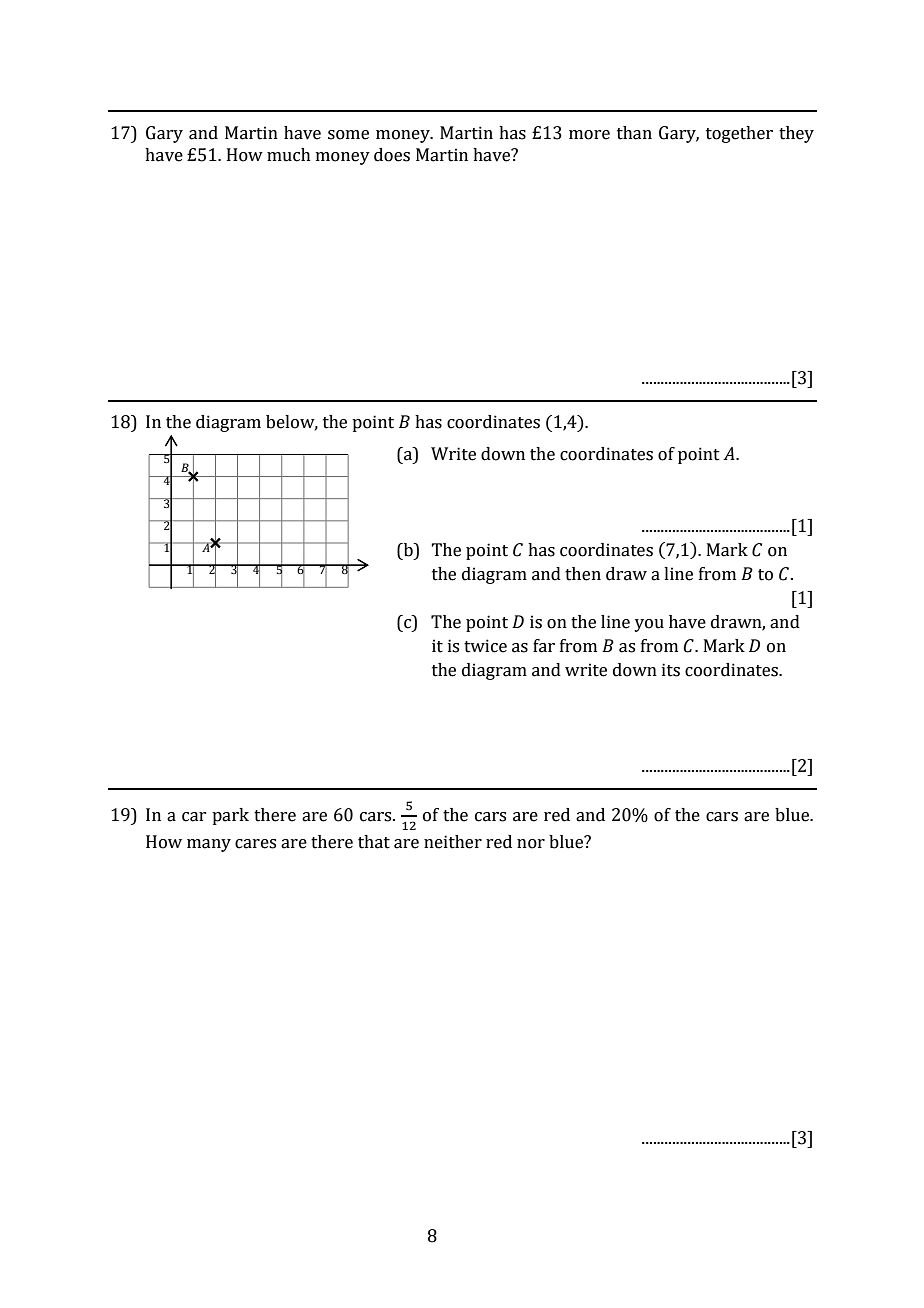 The width and height of the document is (924, 1308). I want to click on more, so click(589, 135).
